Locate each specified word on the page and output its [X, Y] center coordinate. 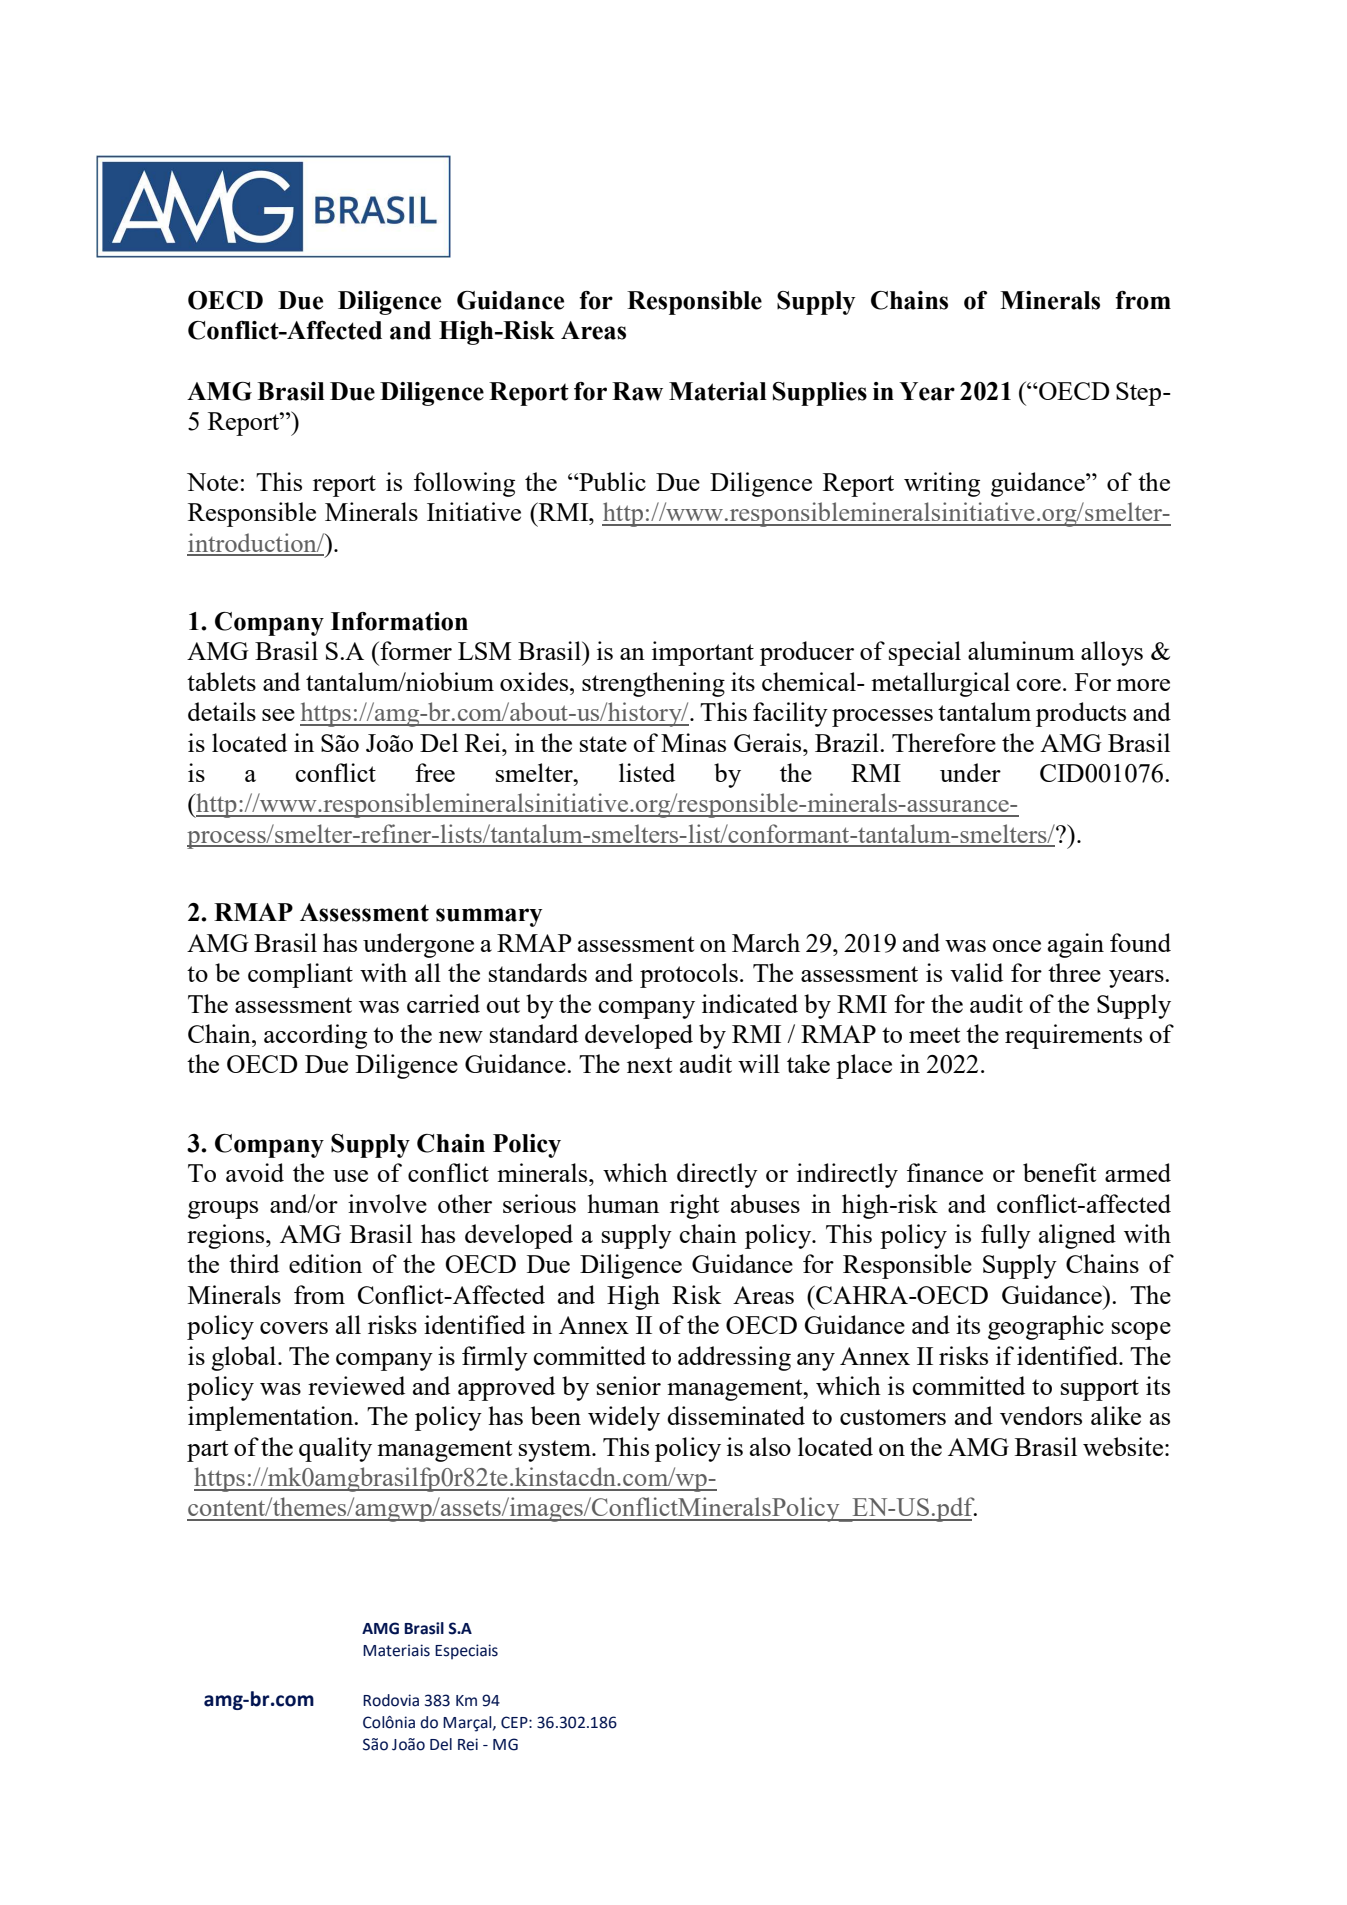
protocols [689, 975]
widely [624, 1418]
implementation [272, 1418]
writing [942, 484]
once [1016, 946]
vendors [1041, 1415]
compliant [300, 975]
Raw [637, 391]
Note [212, 482]
